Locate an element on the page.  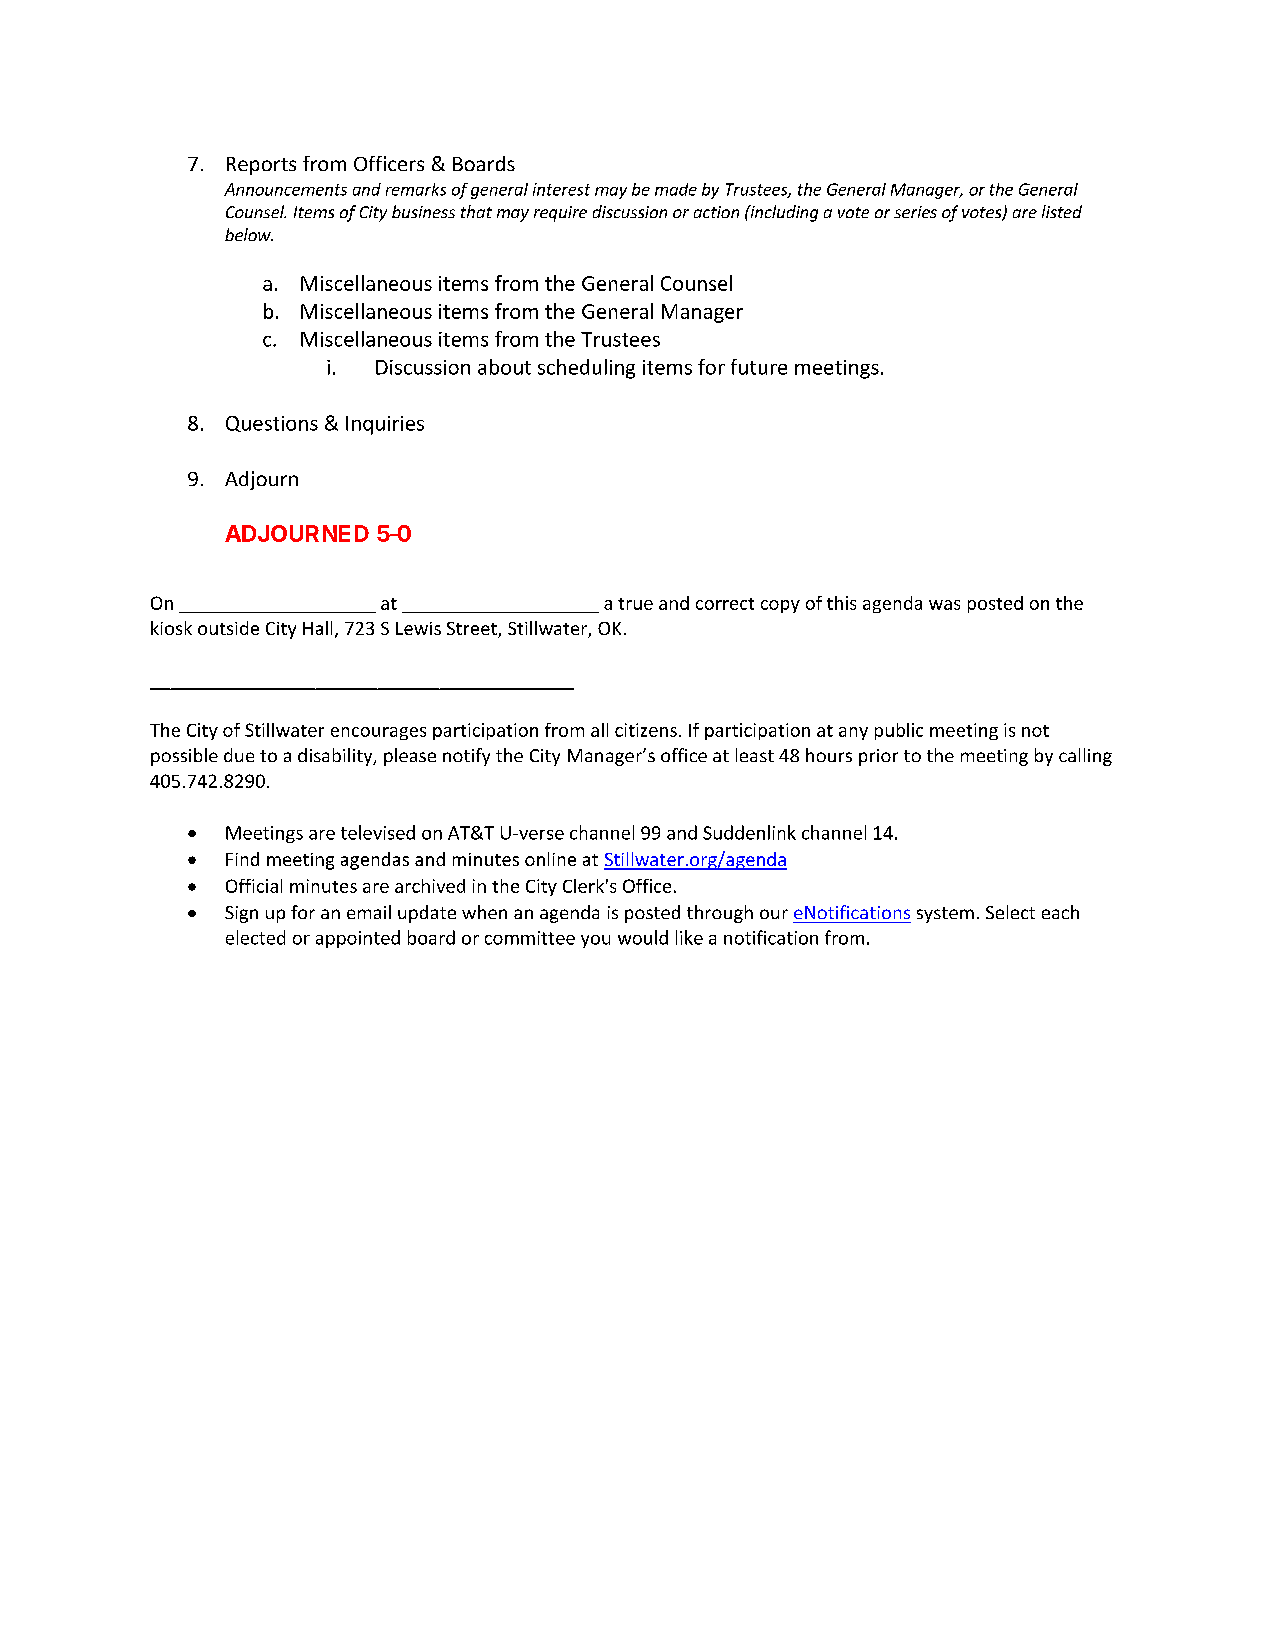
made is located at coordinates (676, 189).
